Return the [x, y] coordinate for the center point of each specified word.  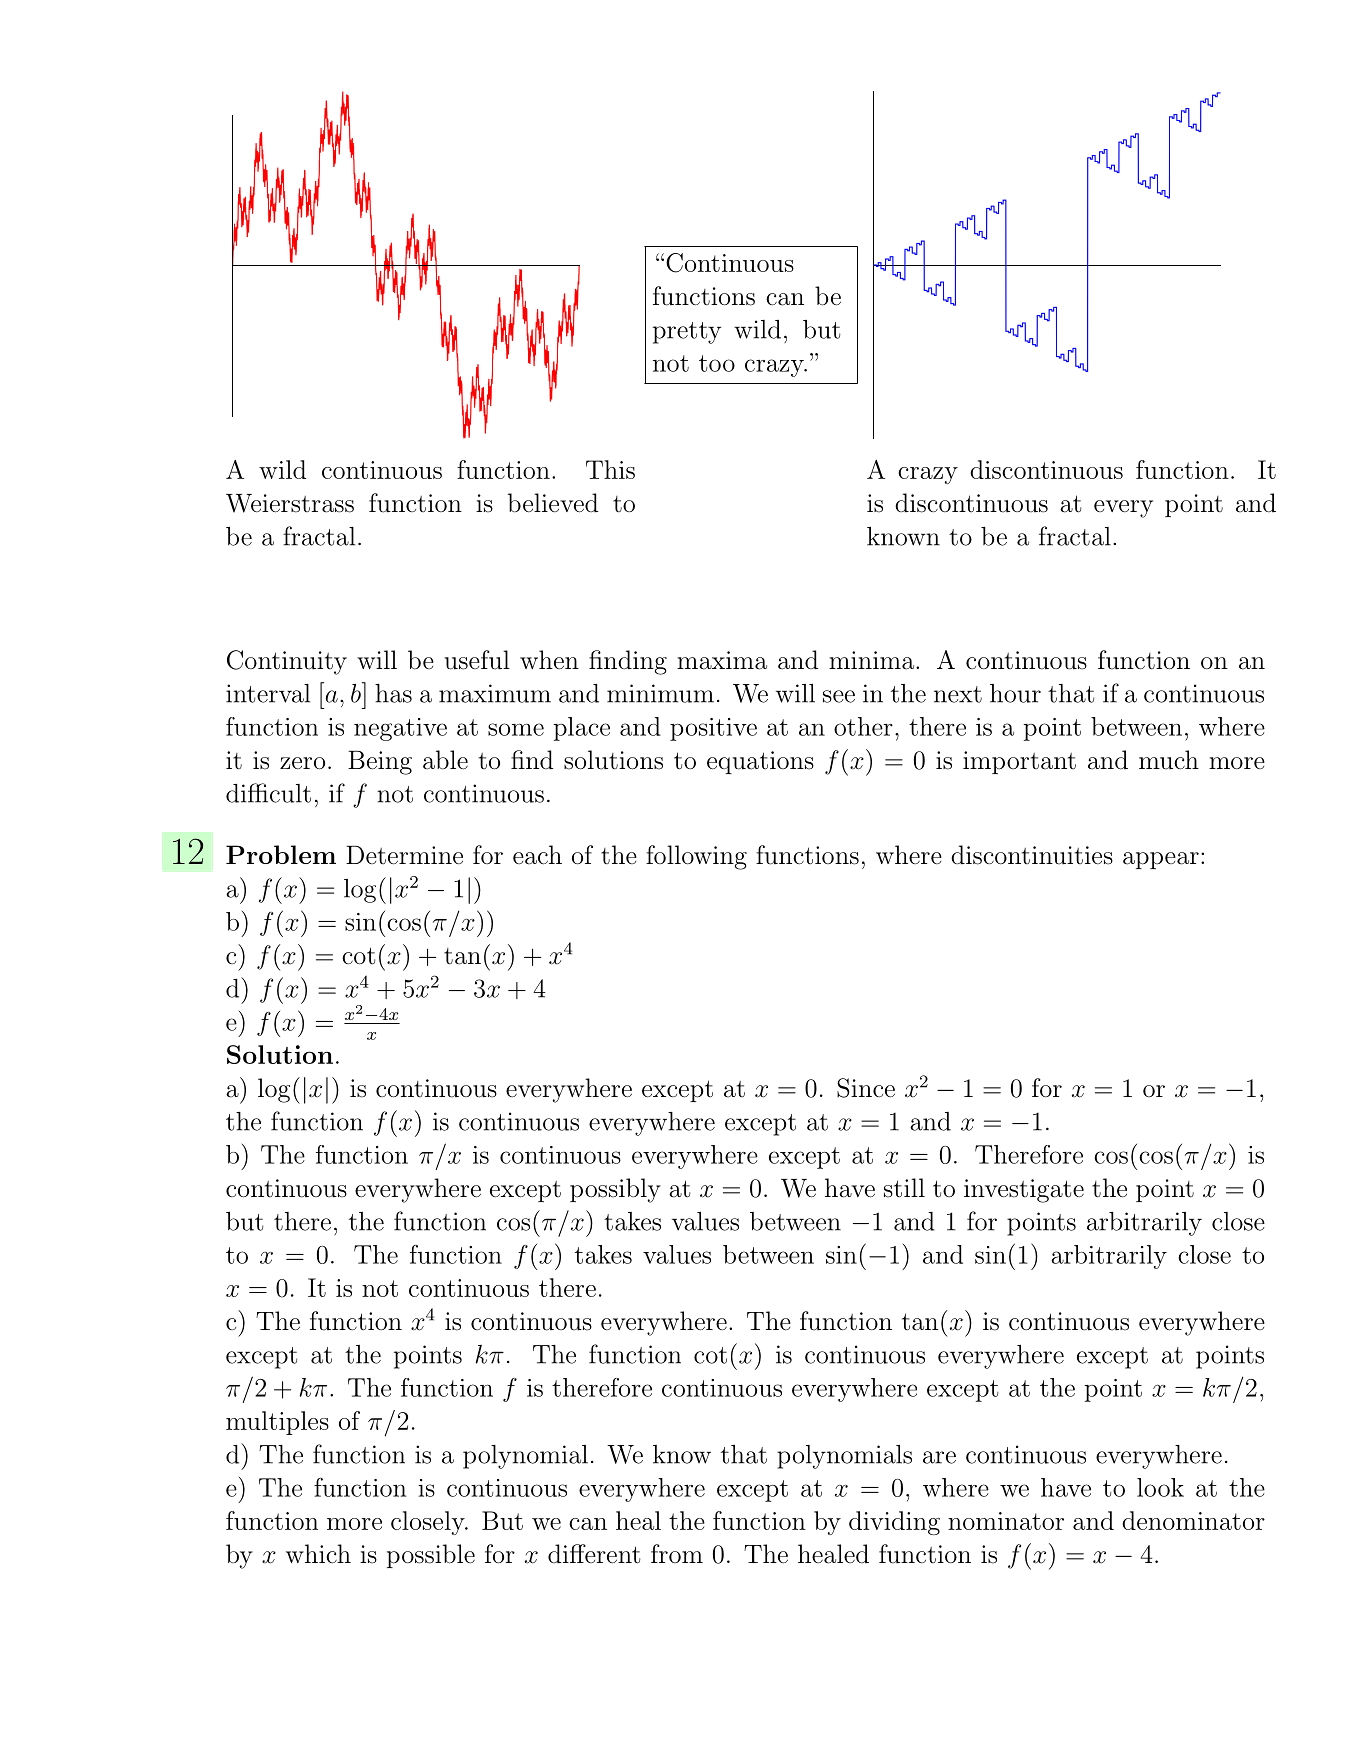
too [717, 363]
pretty [687, 333]
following [696, 857]
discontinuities [1032, 855]
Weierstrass [290, 503]
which [318, 1554]
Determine [404, 855]
